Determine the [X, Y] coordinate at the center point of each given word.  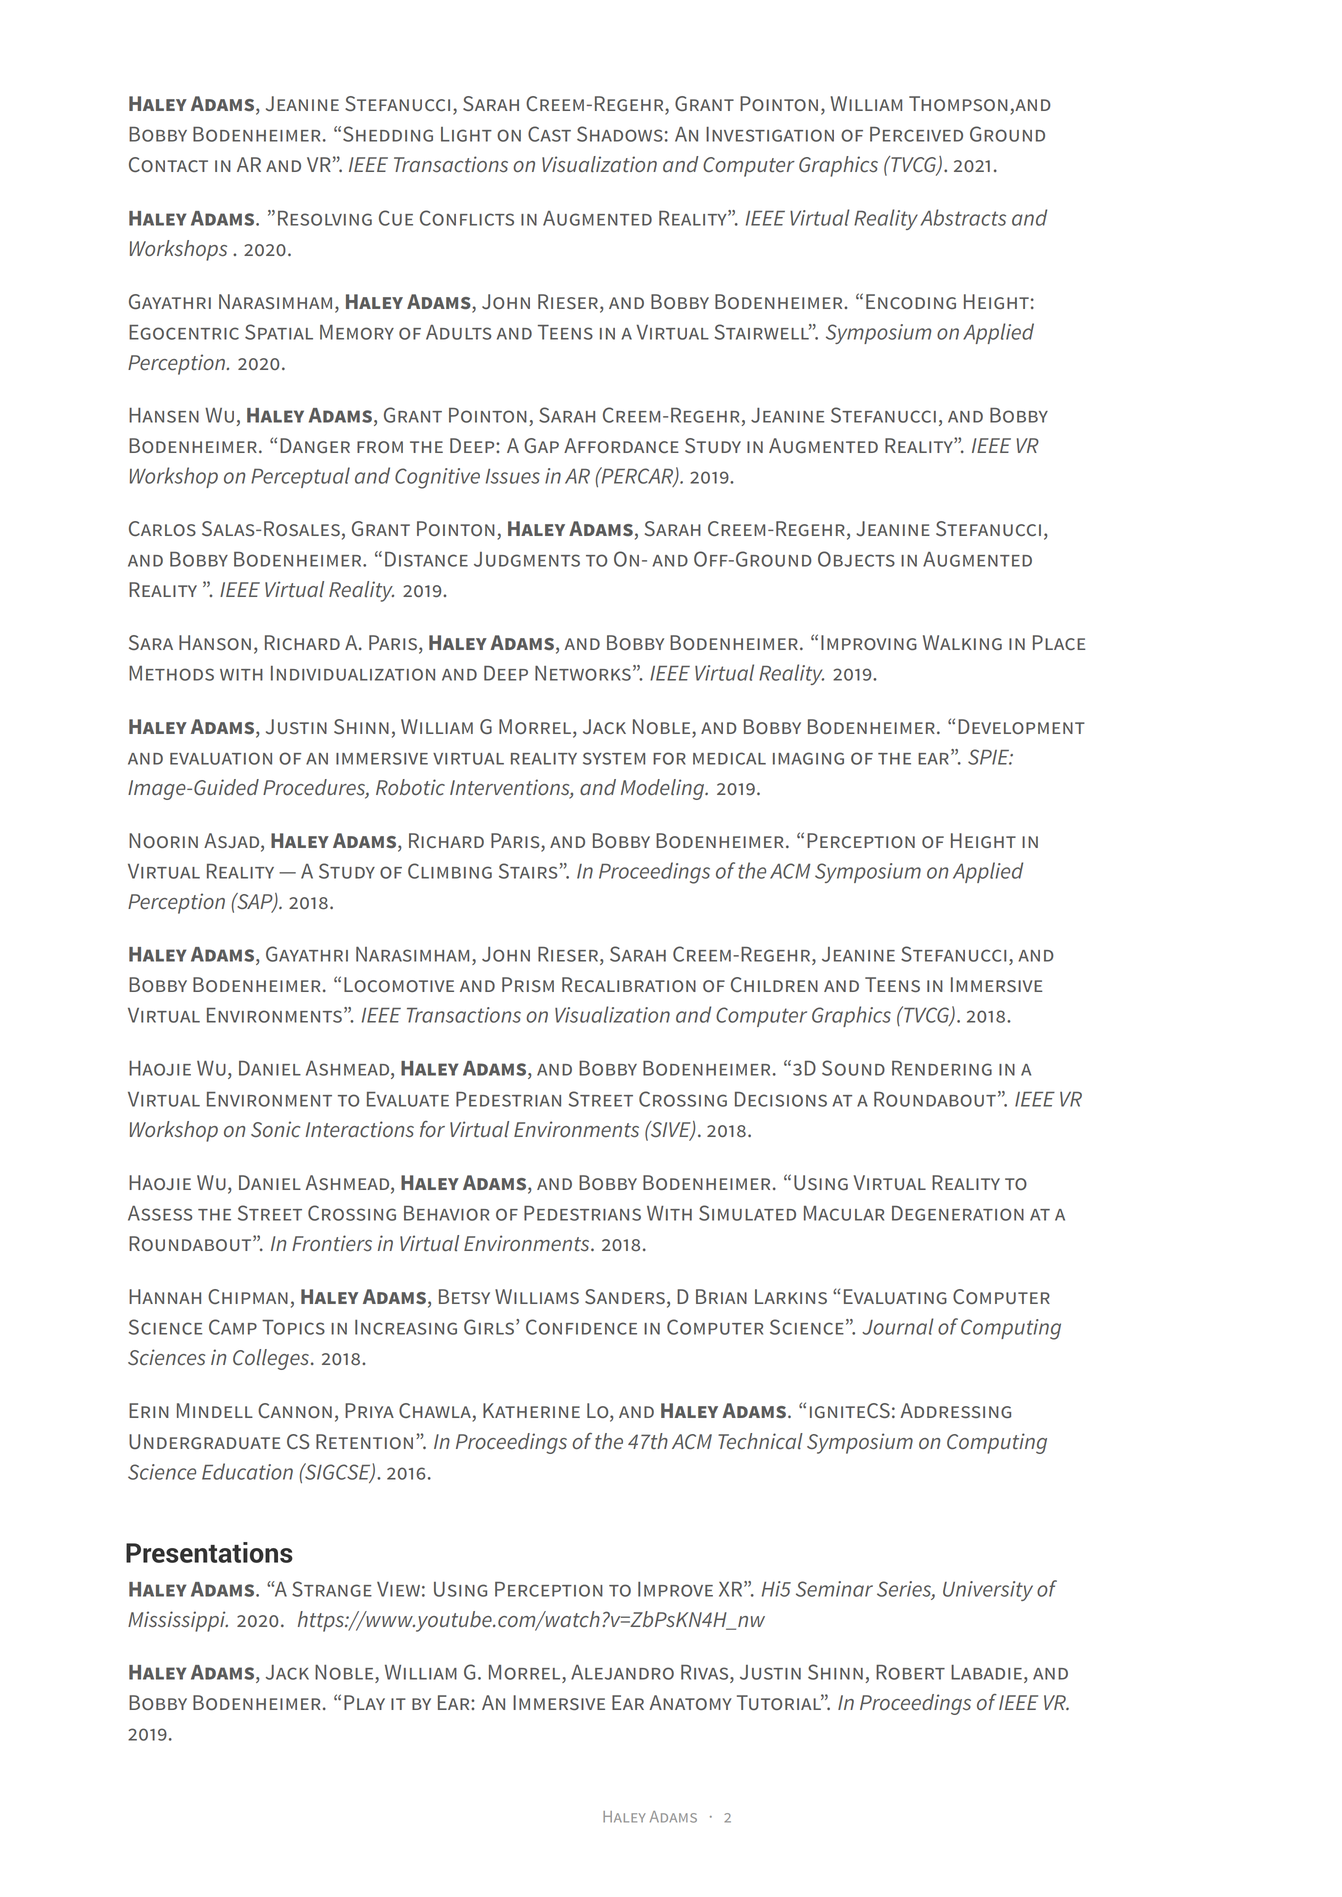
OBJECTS [856, 559]
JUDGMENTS [527, 559]
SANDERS [625, 1296]
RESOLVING [325, 218]
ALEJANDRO [622, 1672]
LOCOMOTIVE [399, 984]
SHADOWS [620, 134]
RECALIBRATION [629, 984]
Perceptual [300, 477]
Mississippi [178, 1621]
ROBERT [910, 1672]
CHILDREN [774, 984]
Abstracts [963, 217]
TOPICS [293, 1327]
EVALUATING [895, 1296]
